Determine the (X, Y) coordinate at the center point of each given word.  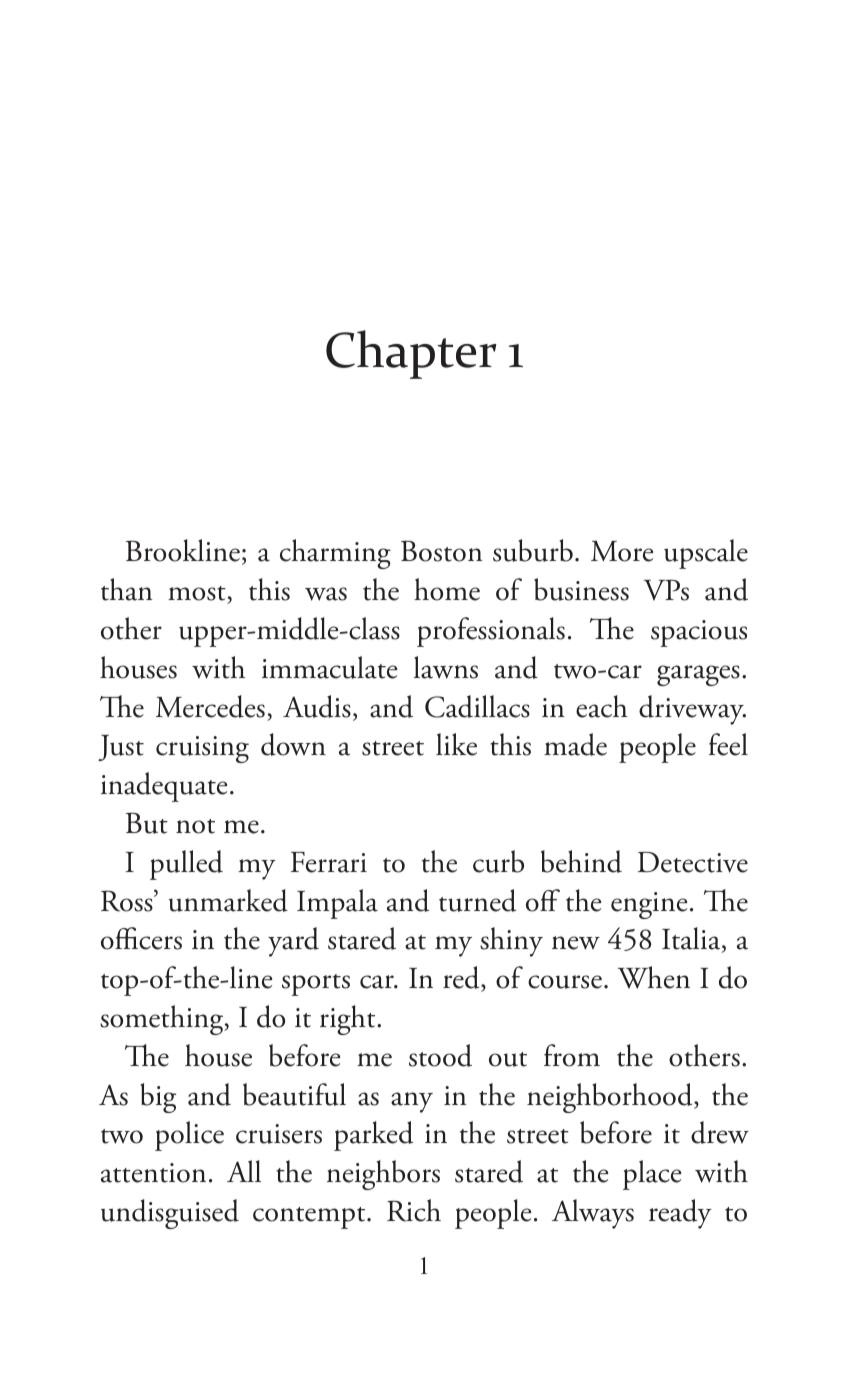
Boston (441, 551)
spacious (699, 633)
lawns (446, 667)
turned (477, 900)
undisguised (170, 1214)
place (652, 1175)
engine (649, 905)
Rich (414, 1210)
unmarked (228, 900)
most (198, 595)
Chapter (411, 354)
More (622, 551)
